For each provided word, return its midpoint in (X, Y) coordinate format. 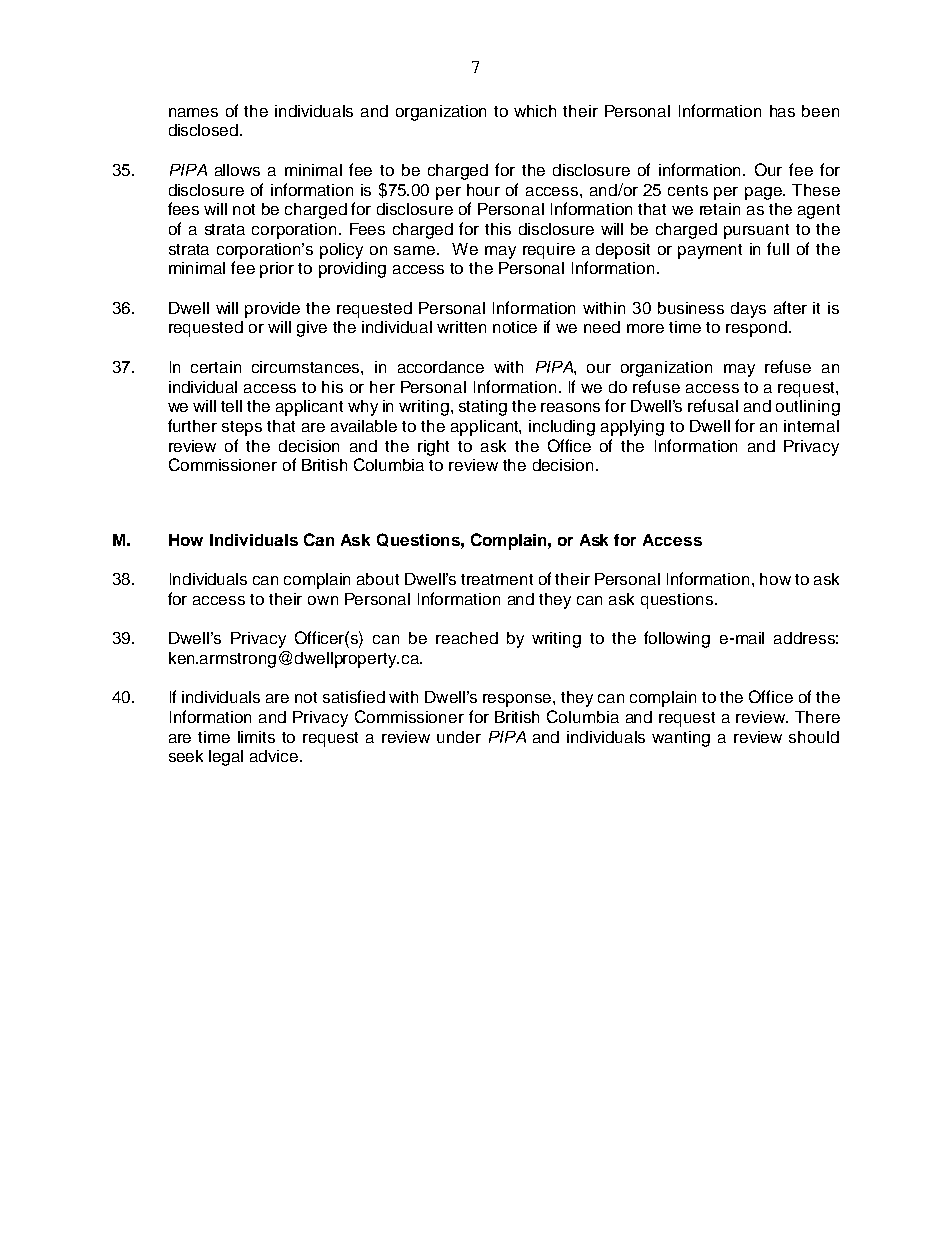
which (535, 111)
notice (515, 327)
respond (756, 329)
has (782, 111)
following (677, 639)
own (323, 600)
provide (272, 310)
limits (256, 737)
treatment (497, 579)
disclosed (205, 130)
